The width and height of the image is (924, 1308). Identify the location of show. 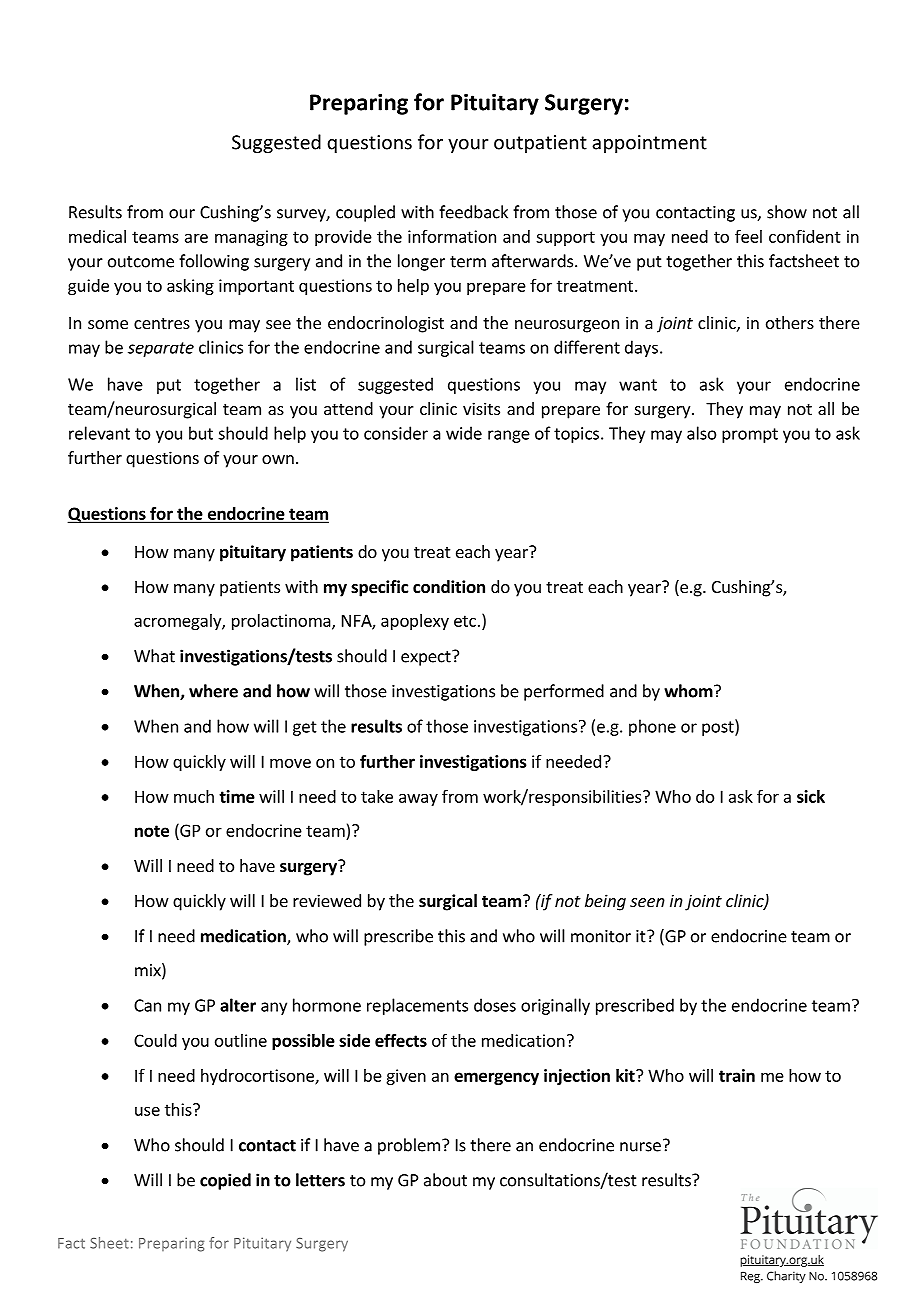
(787, 212).
